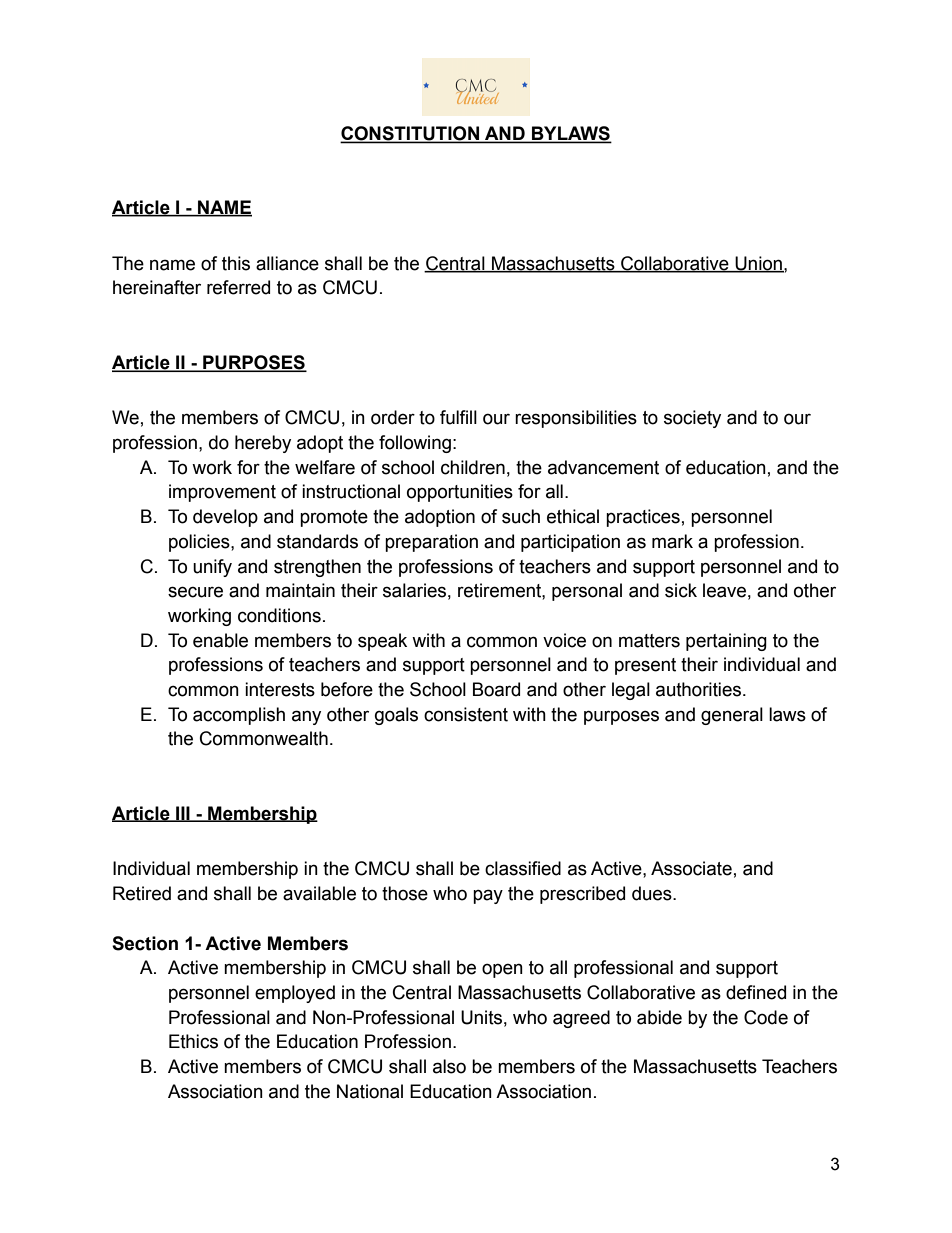 This screenshot has width=952, height=1233. I want to click on sick, so click(681, 590).
